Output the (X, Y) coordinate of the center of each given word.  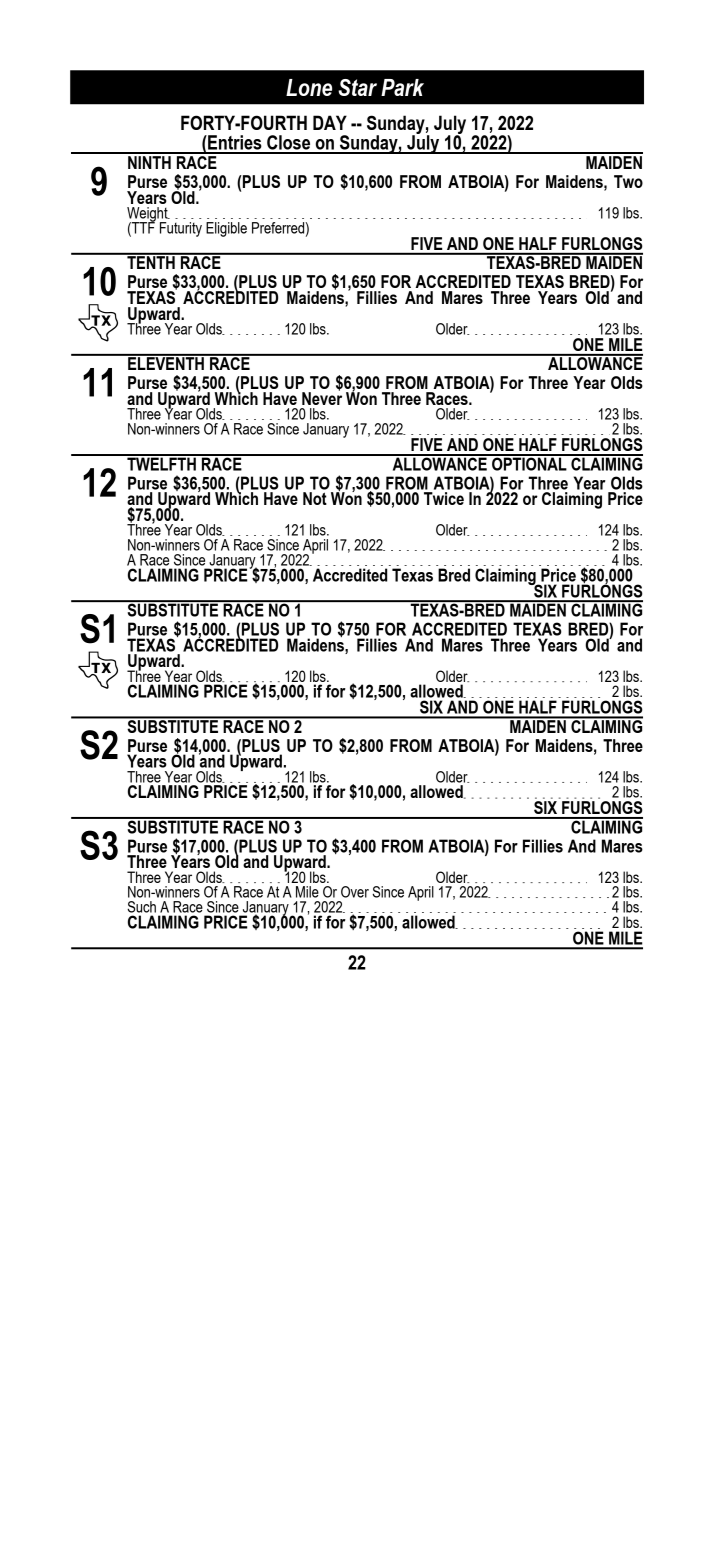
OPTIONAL (529, 463)
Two (628, 181)
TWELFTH (161, 463)
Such (141, 907)
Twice (444, 498)
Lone (309, 87)
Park (402, 87)
